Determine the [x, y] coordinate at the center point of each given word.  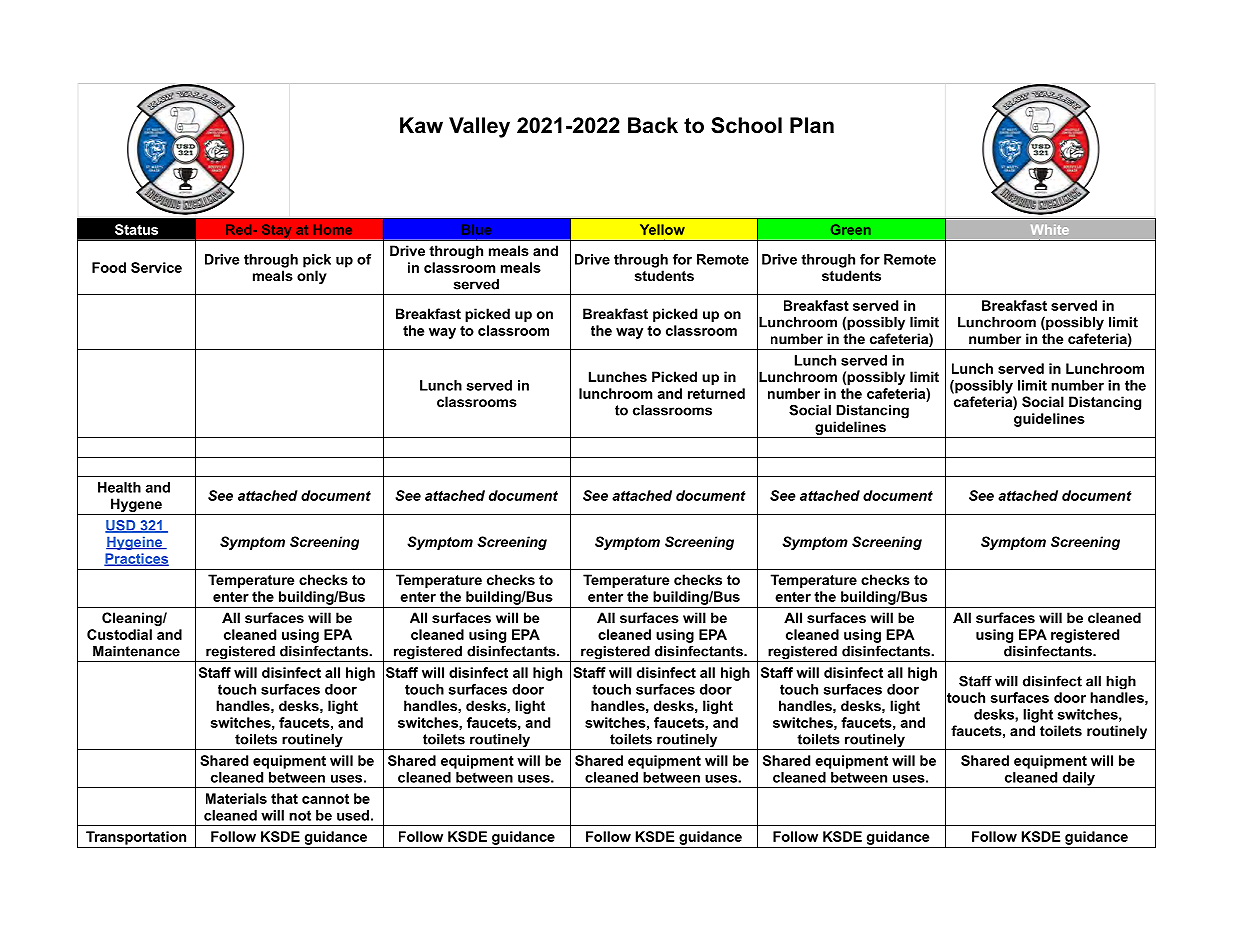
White [1050, 230]
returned [716, 393]
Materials [236, 798]
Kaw [421, 125]
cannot [325, 799]
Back [653, 125]
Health [119, 487]
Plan [812, 125]
